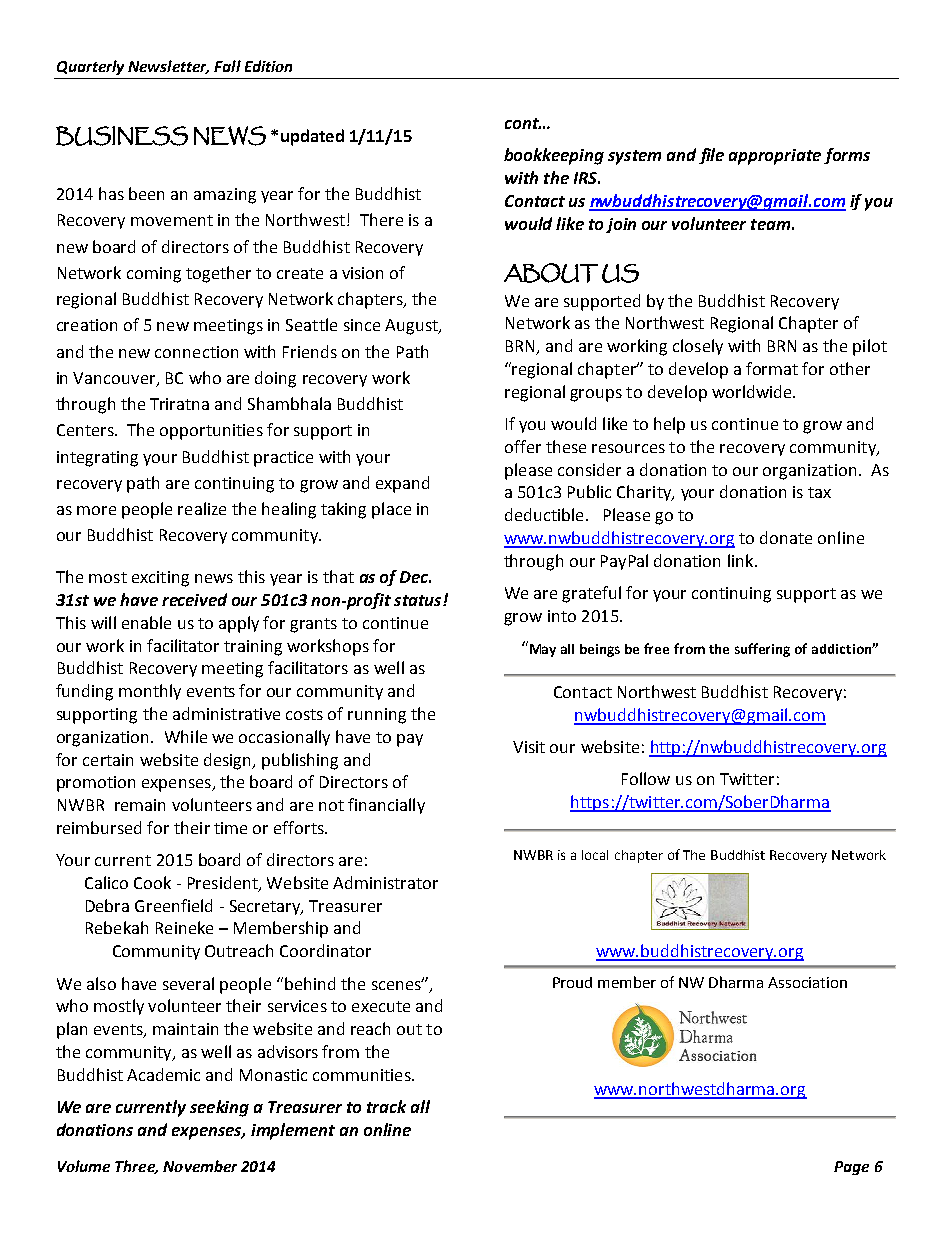  What do you see at coordinates (529, 747) in the screenshot?
I see `Visit` at bounding box center [529, 747].
